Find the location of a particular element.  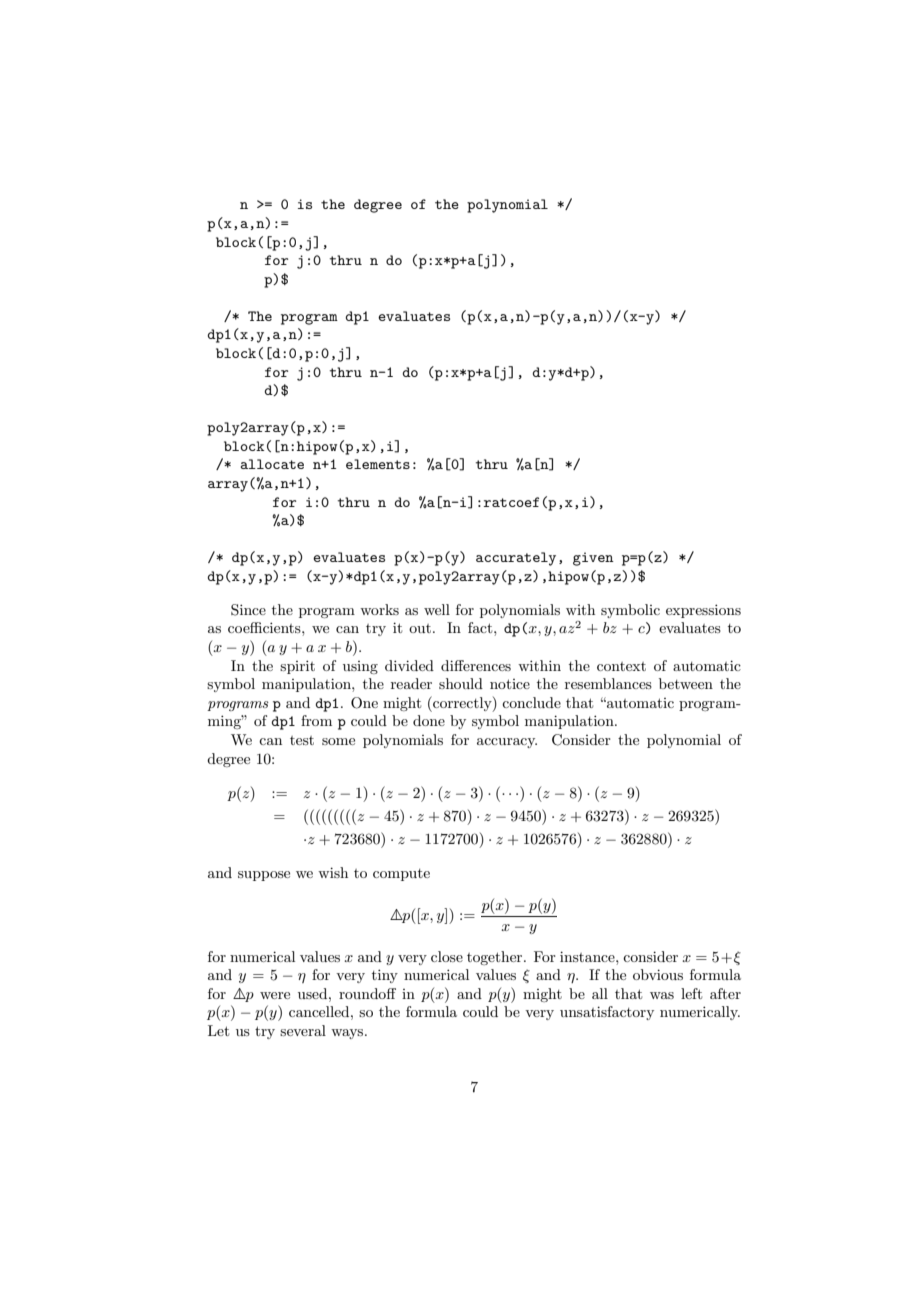

elements is located at coordinates (378, 464).
